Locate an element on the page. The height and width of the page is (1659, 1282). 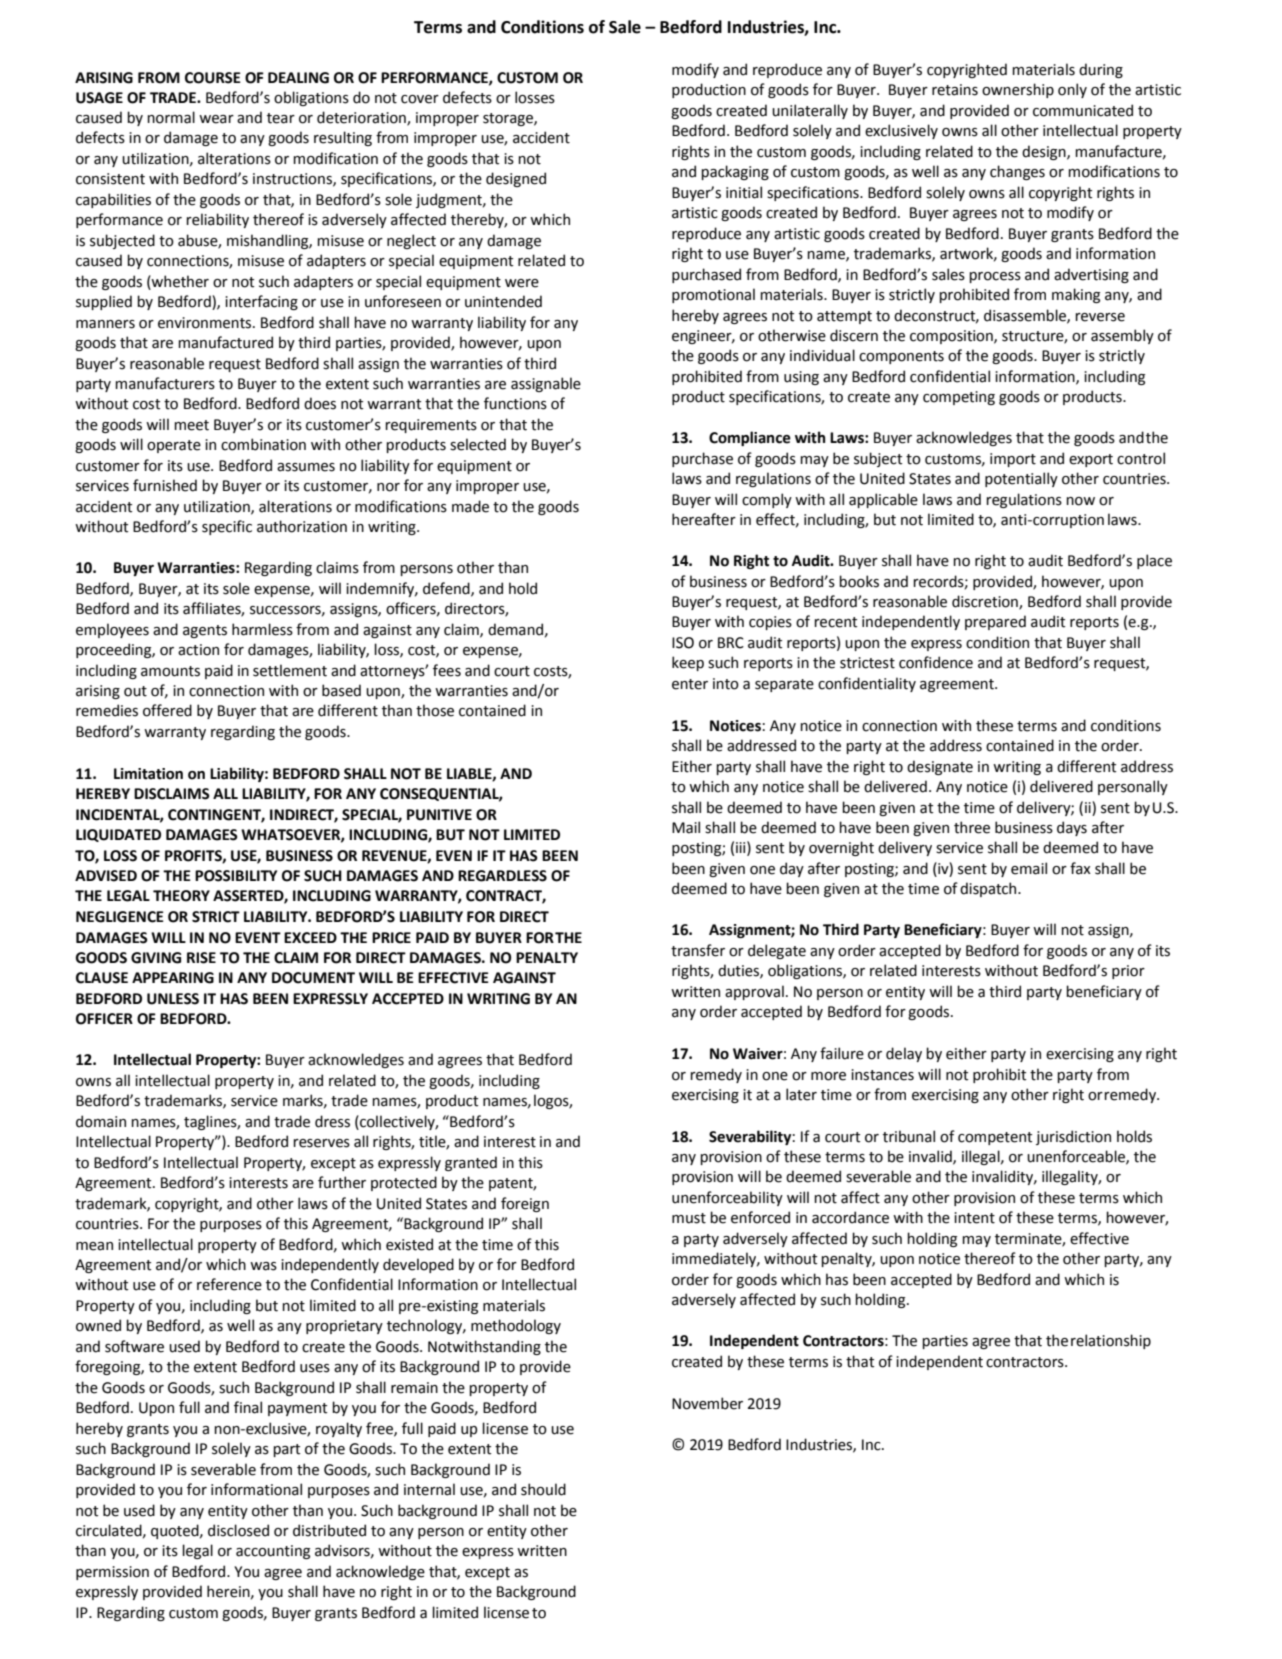
should is located at coordinates (543, 1489).
